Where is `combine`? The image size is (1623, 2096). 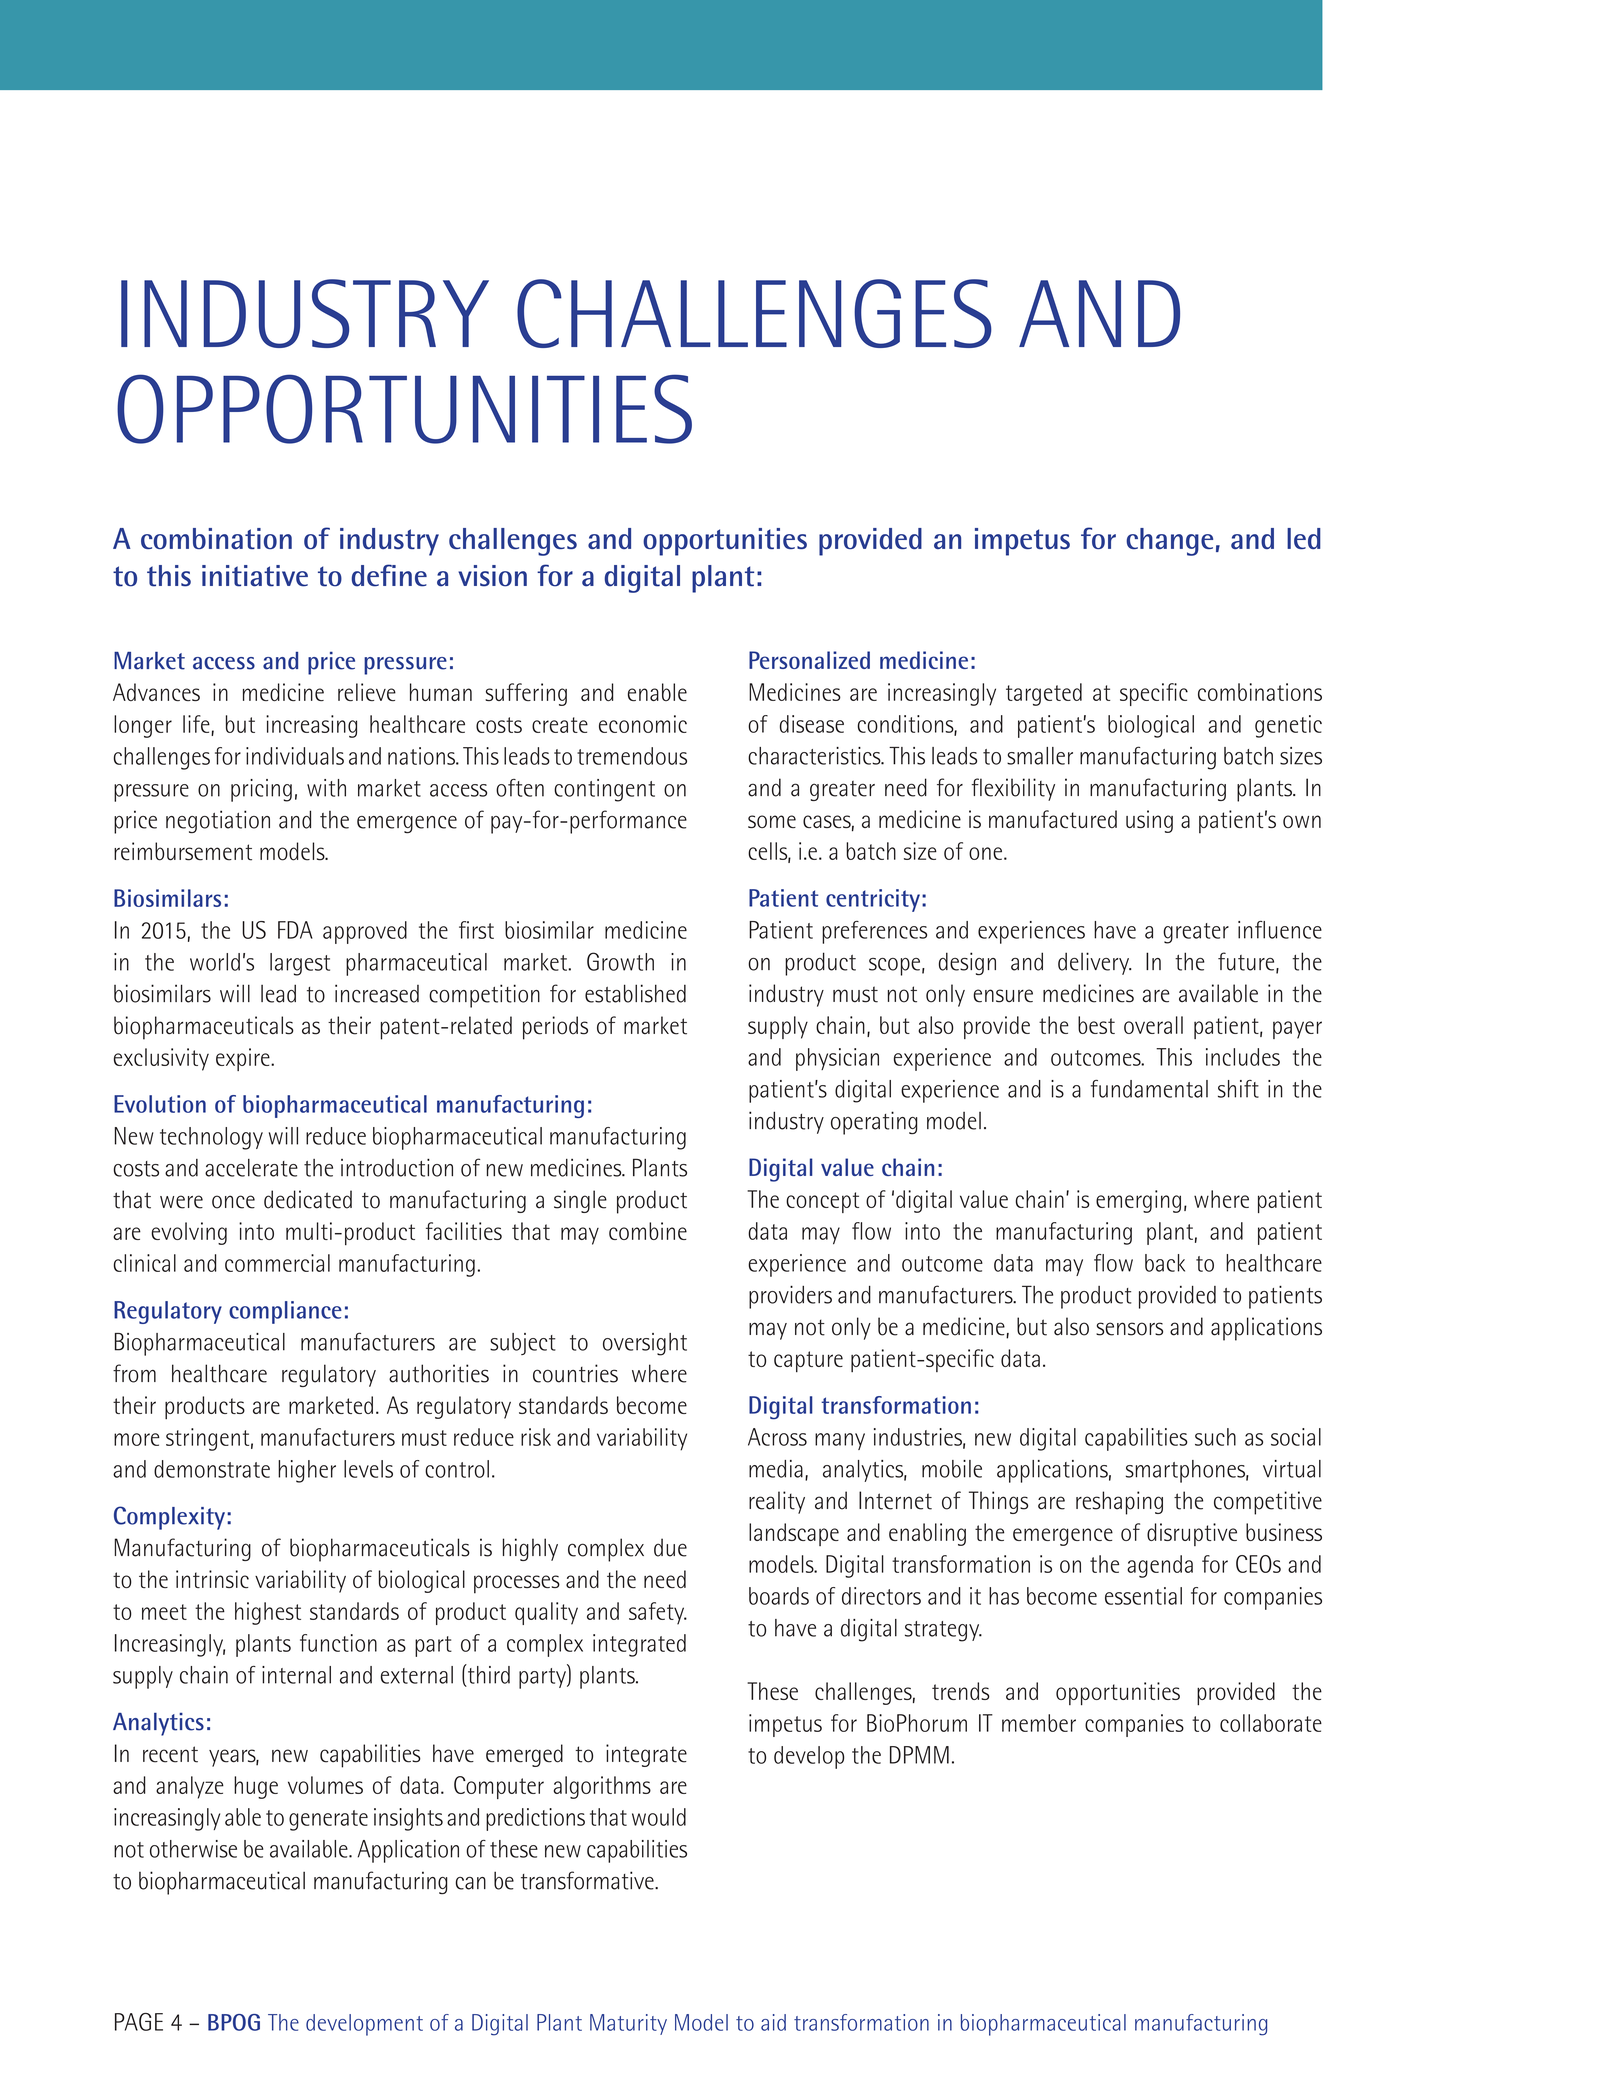 combine is located at coordinates (648, 1231).
